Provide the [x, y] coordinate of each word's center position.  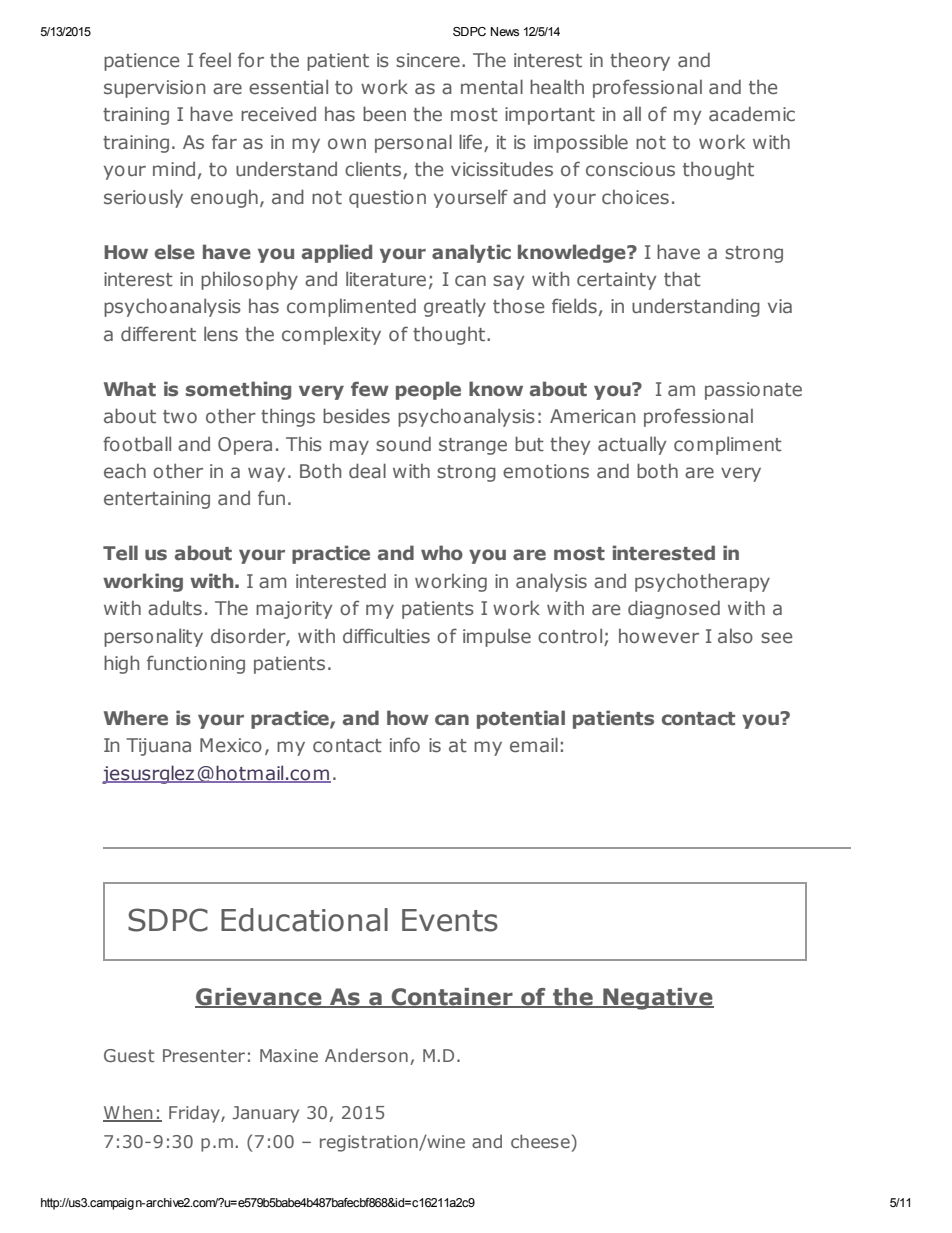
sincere [428, 60]
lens [221, 334]
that [682, 279]
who [442, 553]
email [534, 745]
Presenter [204, 1055]
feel [215, 60]
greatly [455, 307]
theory [640, 61]
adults [175, 608]
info [405, 744]
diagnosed [674, 609]
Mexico [231, 745]
